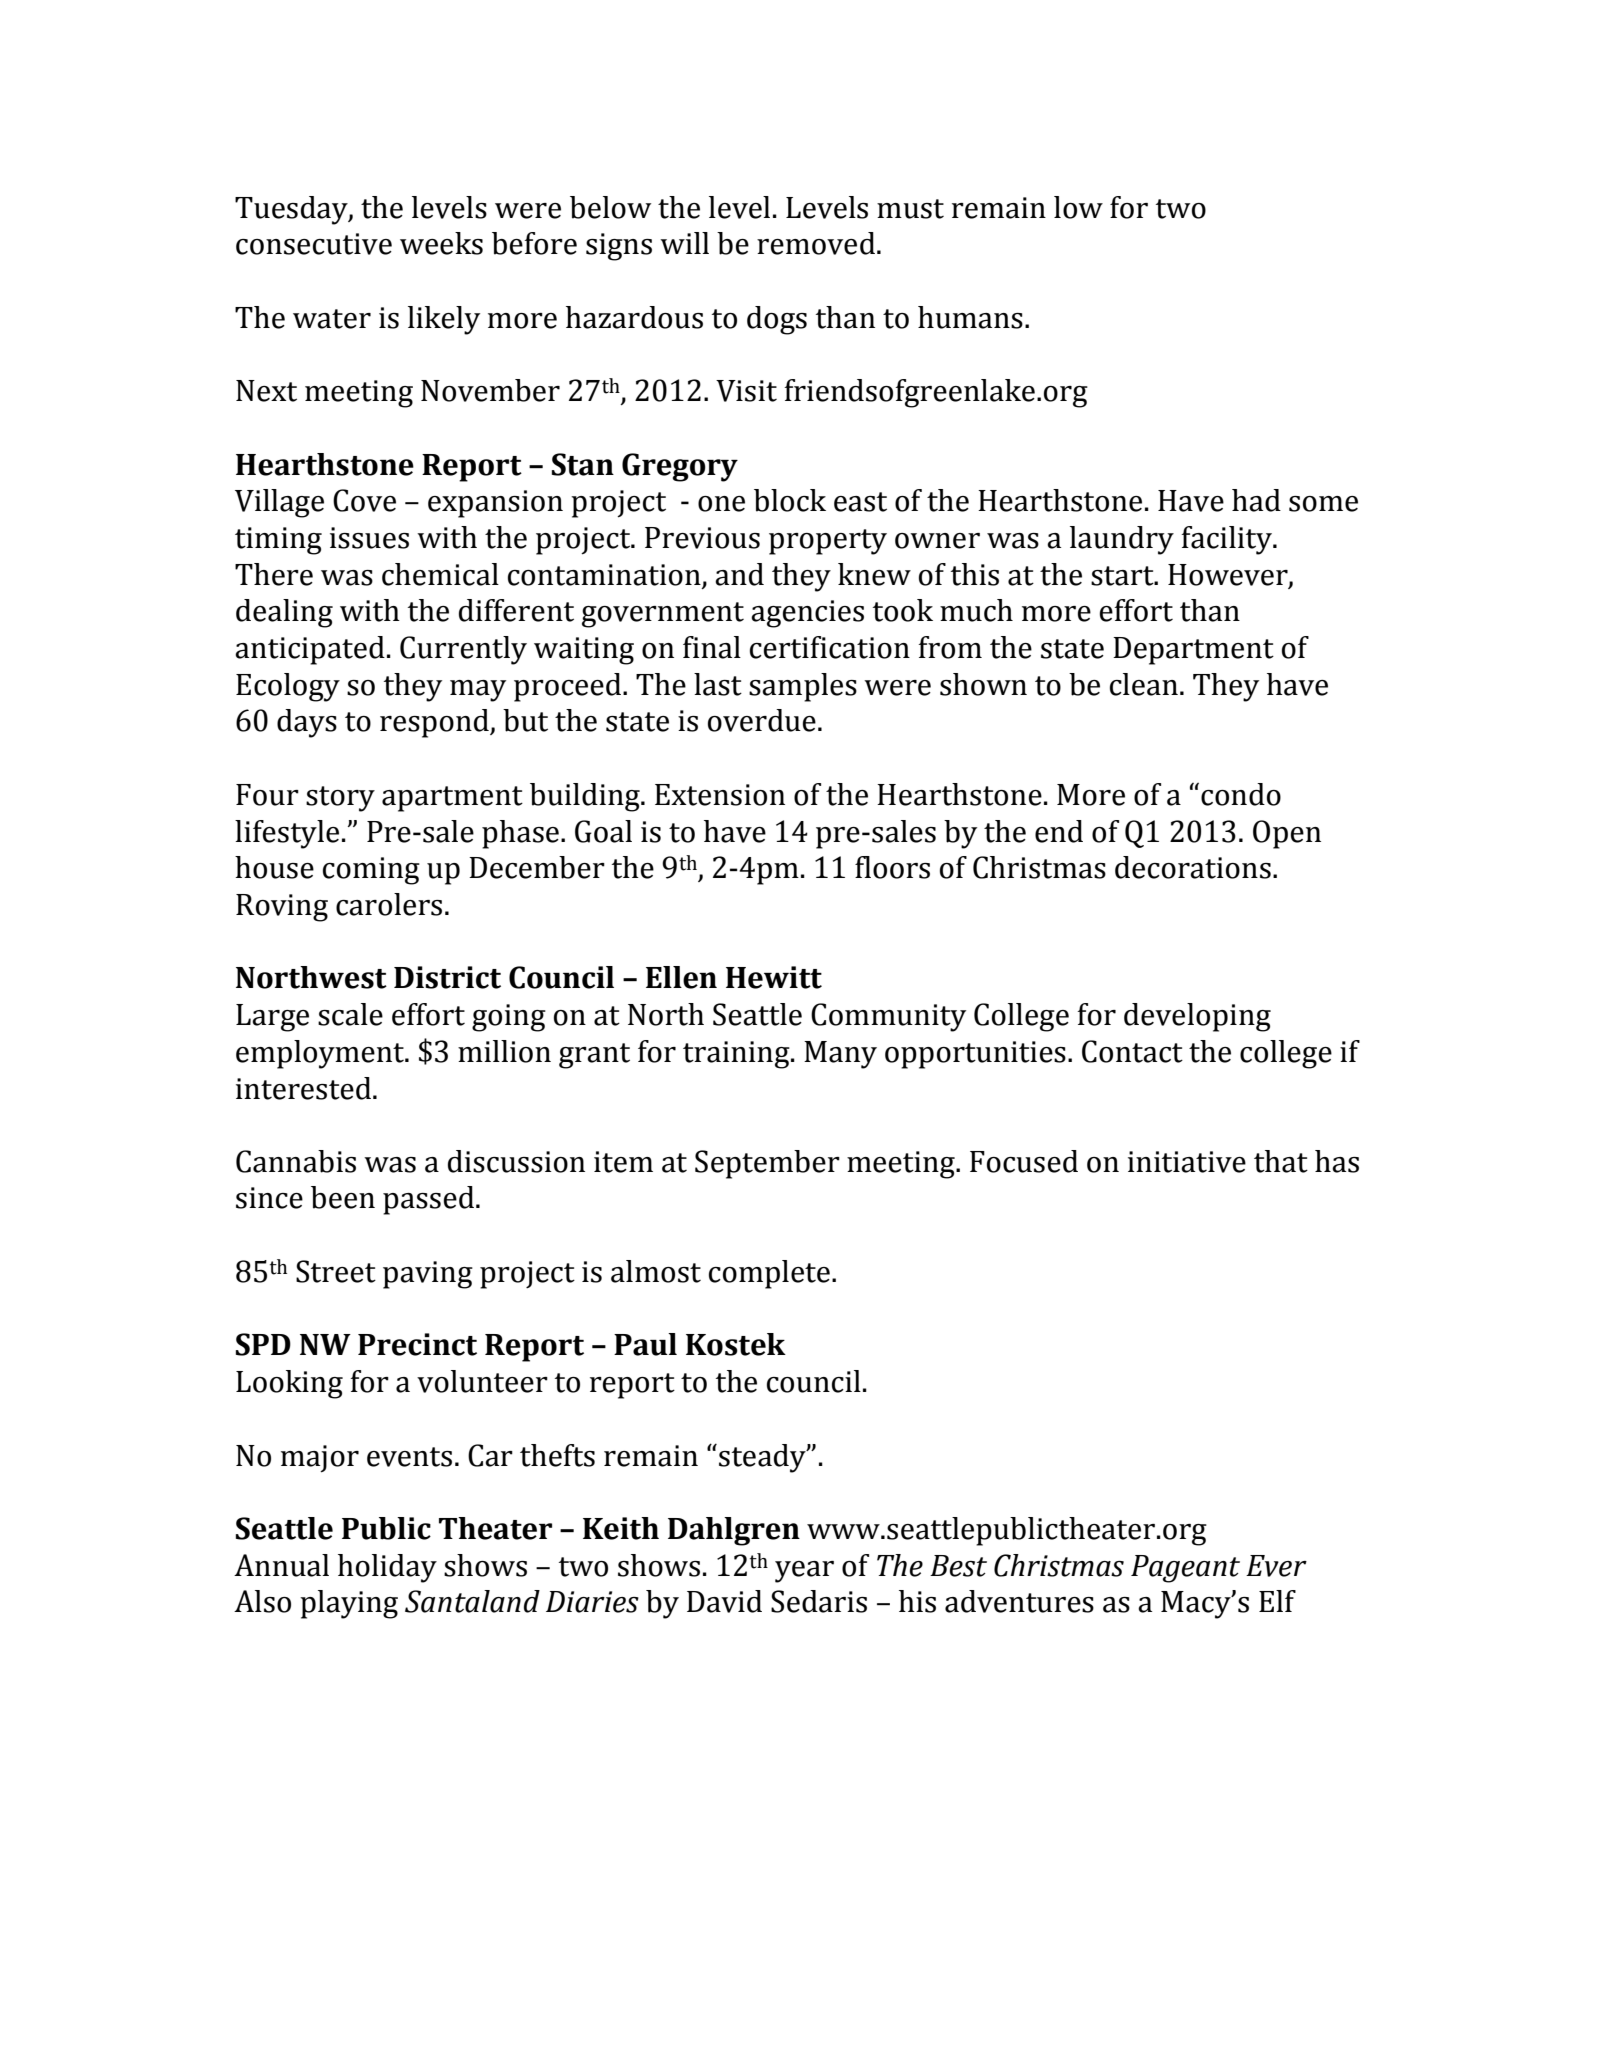 This page has width=1597, height=2066. I want to click on holiday, so click(387, 1568).
